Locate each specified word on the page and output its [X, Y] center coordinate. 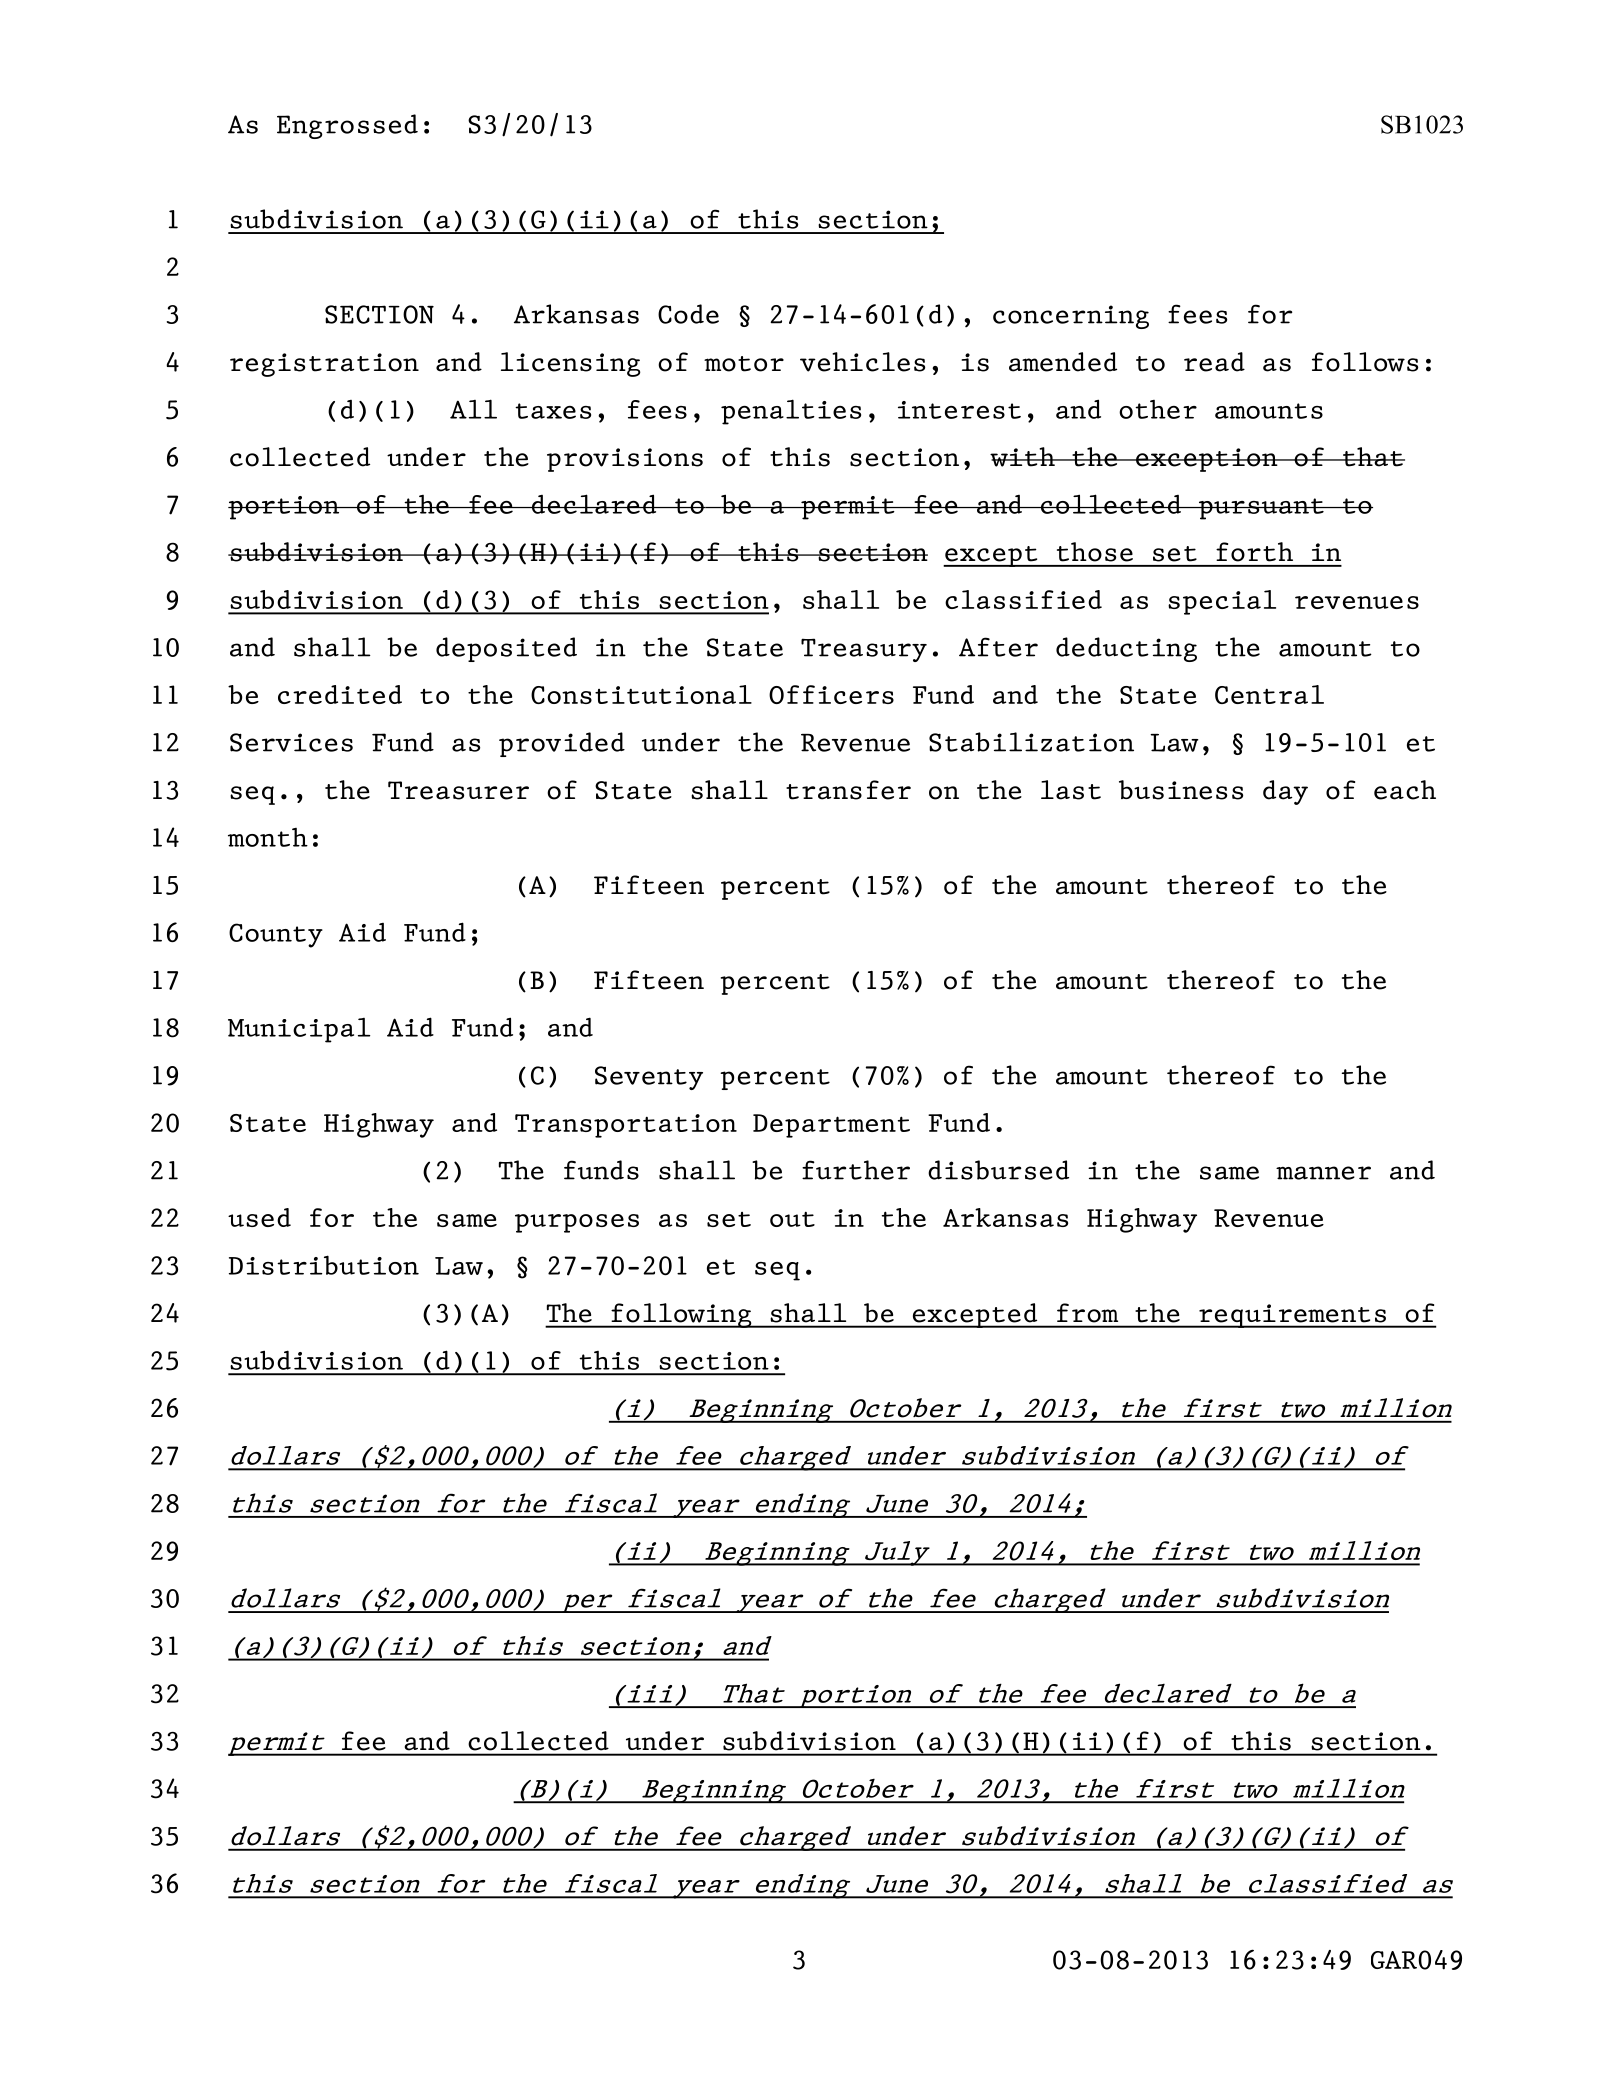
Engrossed [347, 126]
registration [324, 365]
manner [1323, 1173]
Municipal [299, 1030]
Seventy [649, 1078]
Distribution [324, 1265]
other [1158, 409]
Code [688, 314]
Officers [831, 694]
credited [340, 694]
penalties [791, 412]
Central [1269, 694]
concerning [1071, 317]
